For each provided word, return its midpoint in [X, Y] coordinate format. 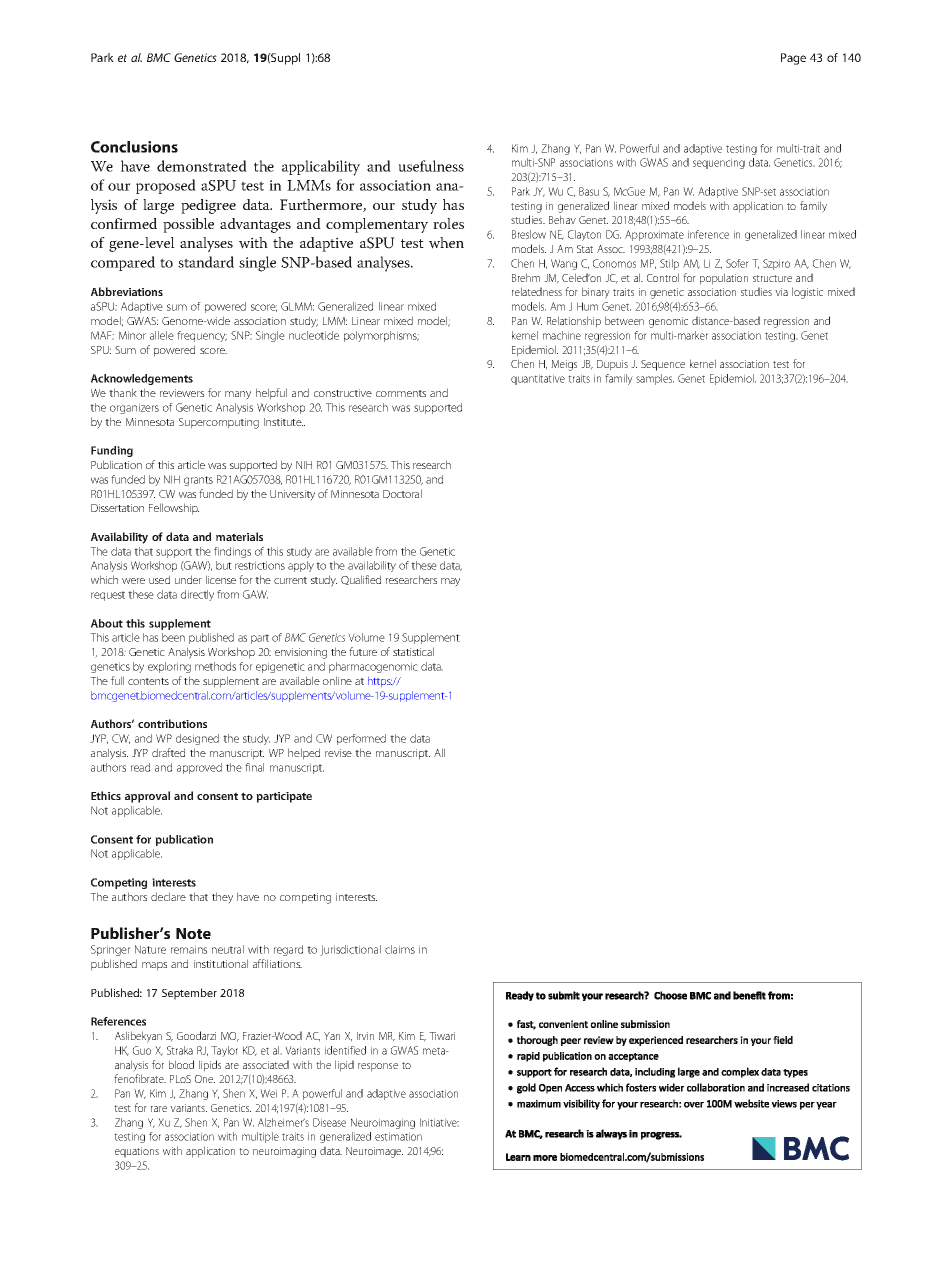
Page [793, 59]
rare [159, 1109]
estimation [398, 1136]
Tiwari [442, 1036]
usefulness [431, 166]
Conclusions [134, 147]
